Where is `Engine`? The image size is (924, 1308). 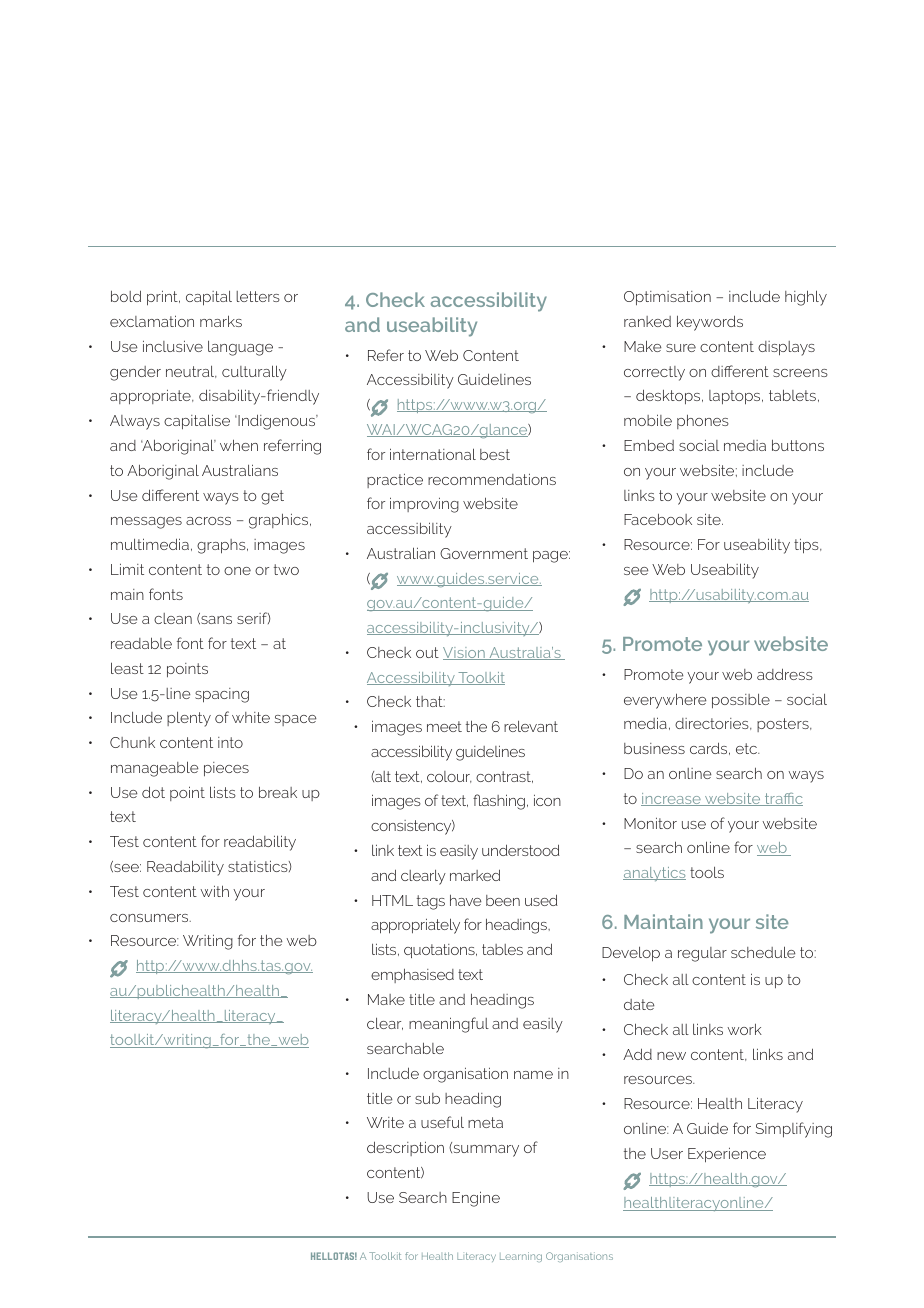 Engine is located at coordinates (476, 1199).
